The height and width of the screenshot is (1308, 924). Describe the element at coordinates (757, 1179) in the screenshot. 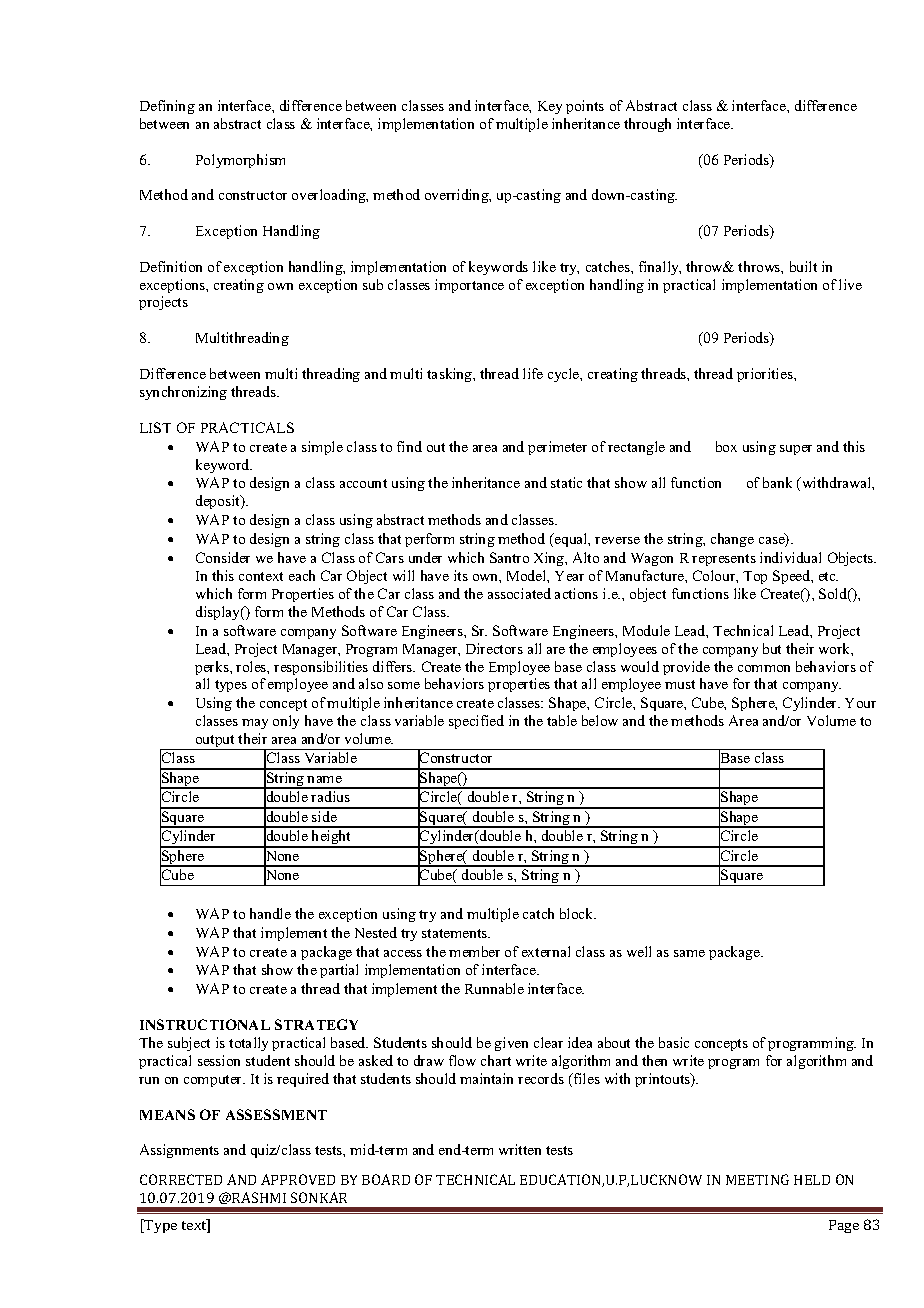

I see `MEETING` at that location.
